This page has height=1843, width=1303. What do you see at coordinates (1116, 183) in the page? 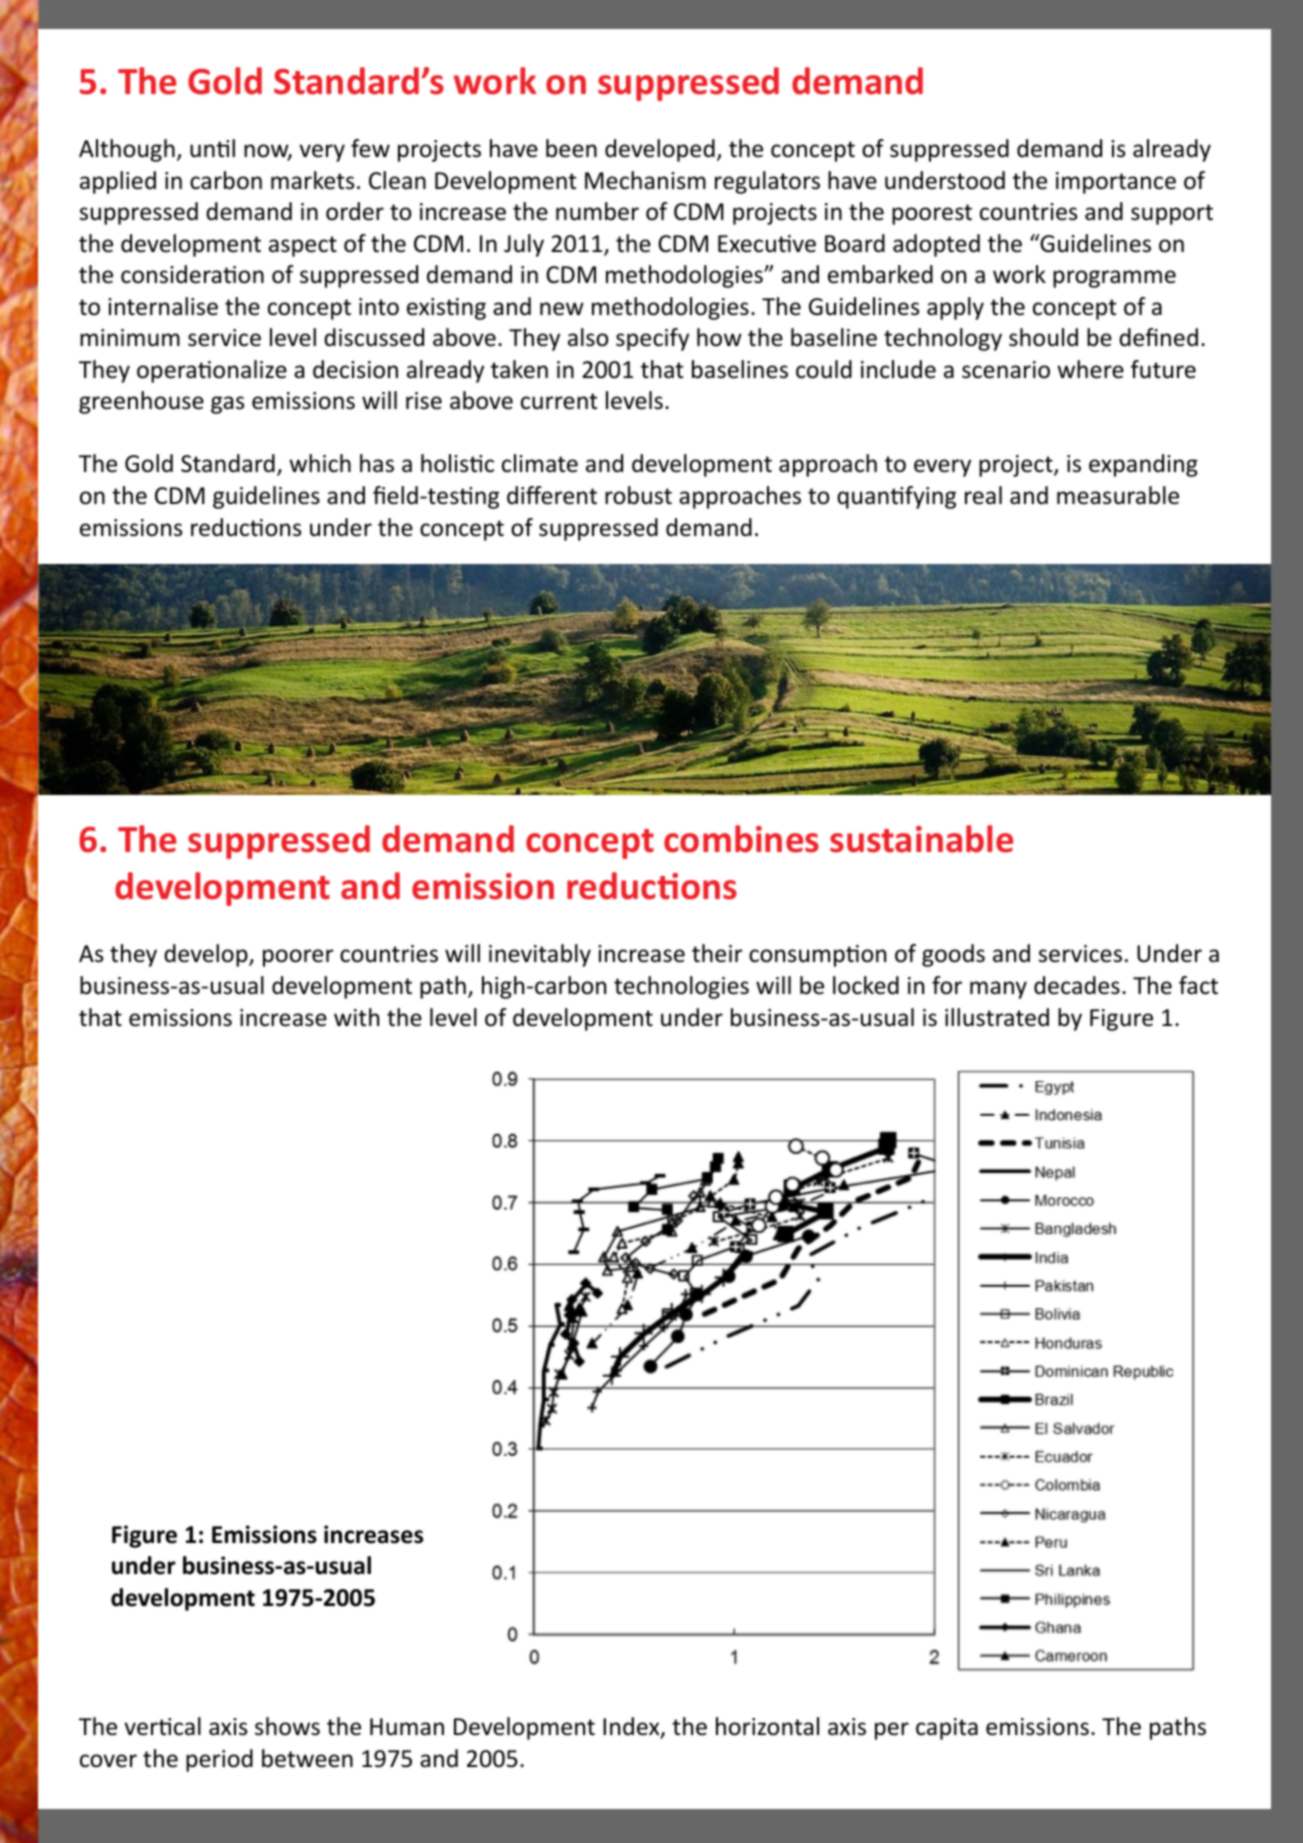
I see `importance` at bounding box center [1116, 183].
